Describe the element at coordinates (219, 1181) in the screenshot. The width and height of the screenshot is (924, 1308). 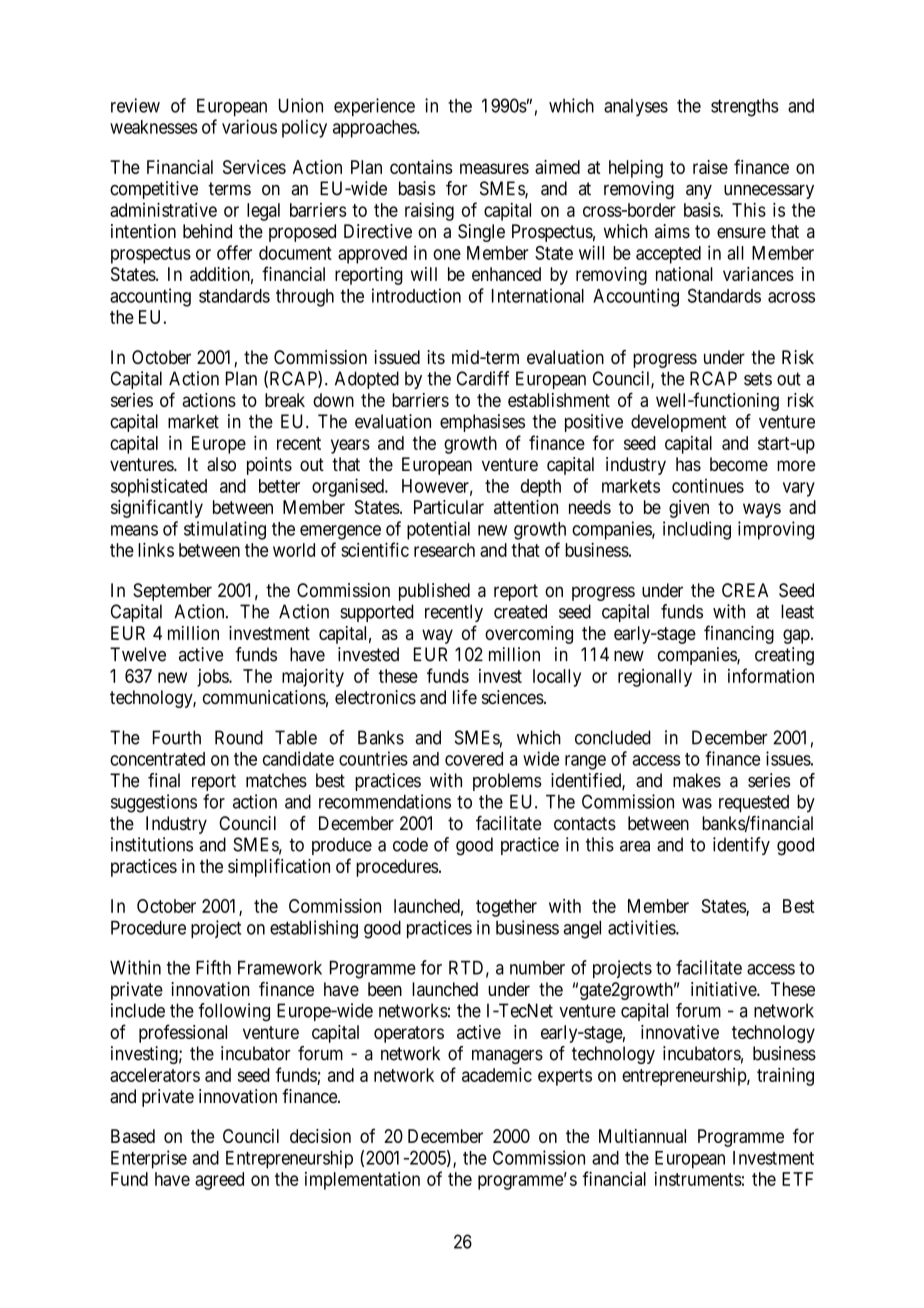
I see `agreed` at that location.
